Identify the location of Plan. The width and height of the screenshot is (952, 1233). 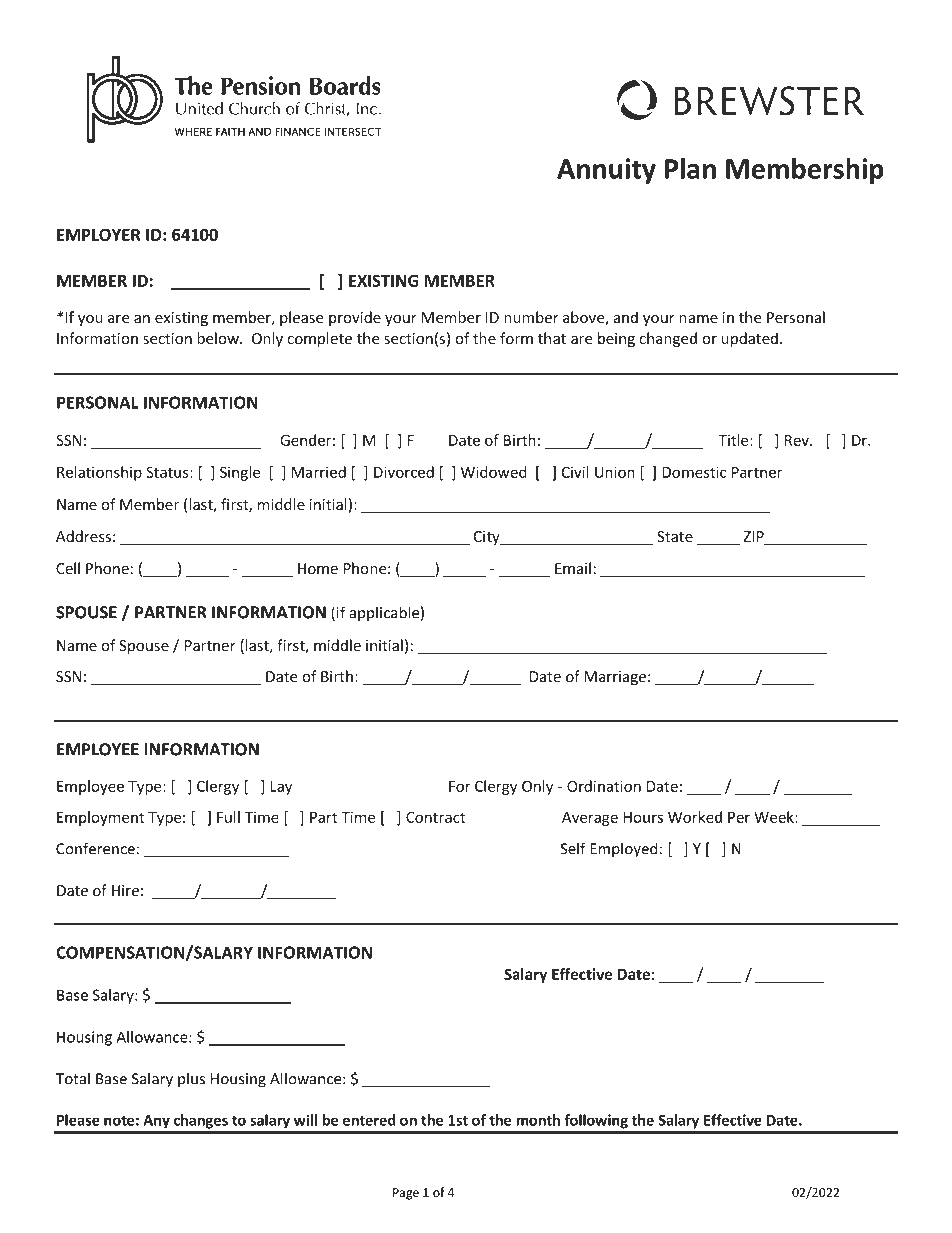
(690, 168).
